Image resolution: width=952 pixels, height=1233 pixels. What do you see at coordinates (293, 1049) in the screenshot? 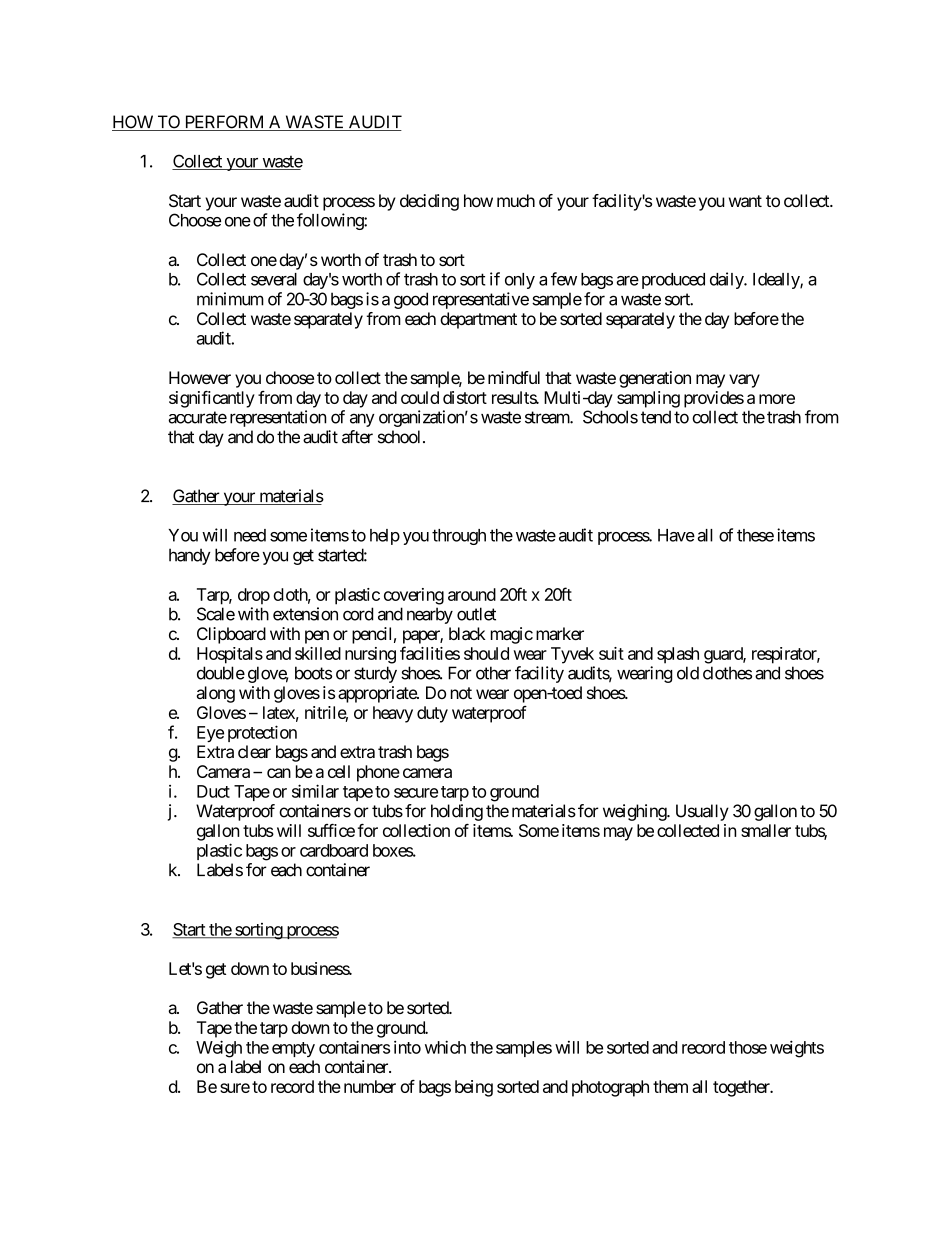
I see `empty` at bounding box center [293, 1049].
